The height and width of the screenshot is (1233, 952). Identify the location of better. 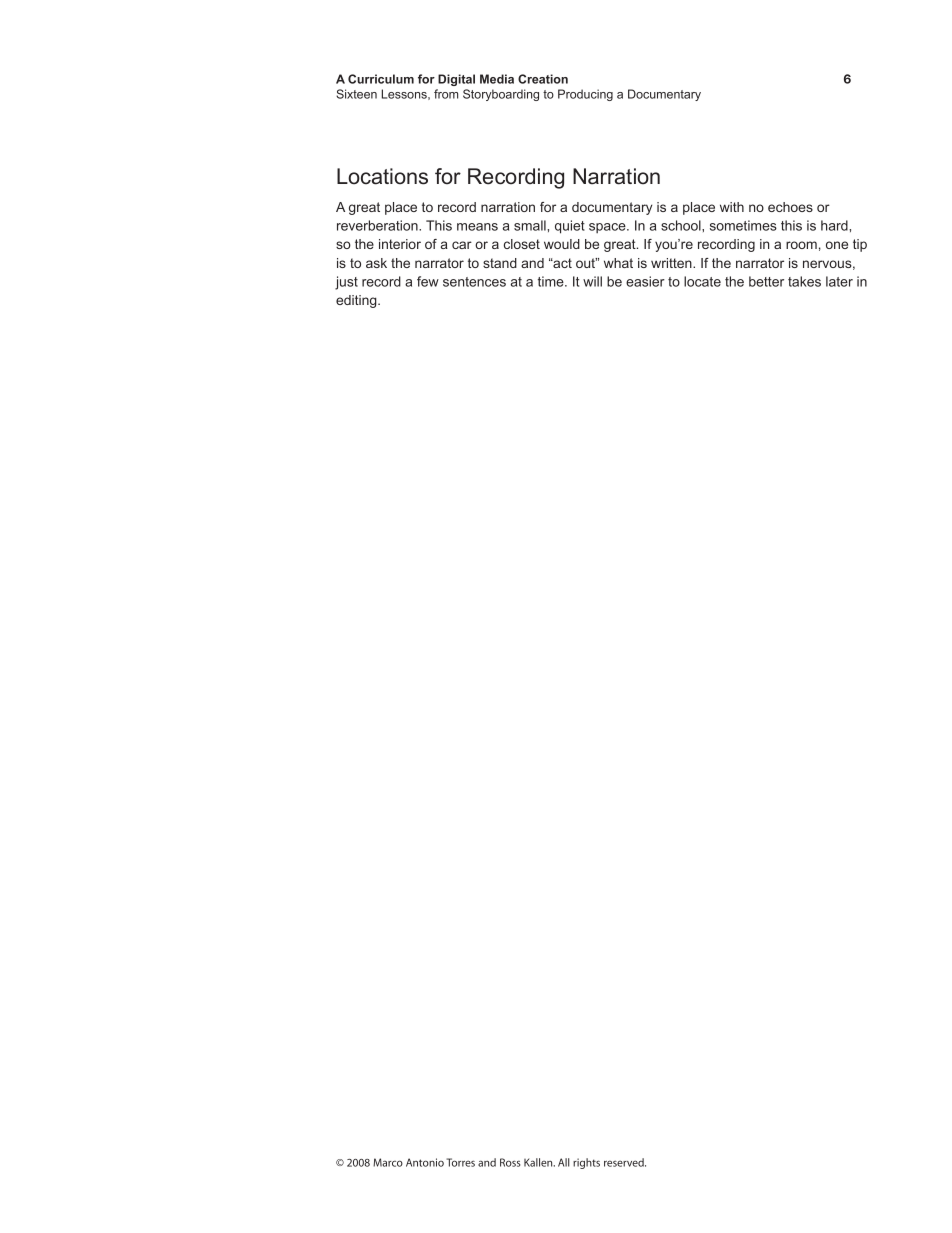
(766, 281).
